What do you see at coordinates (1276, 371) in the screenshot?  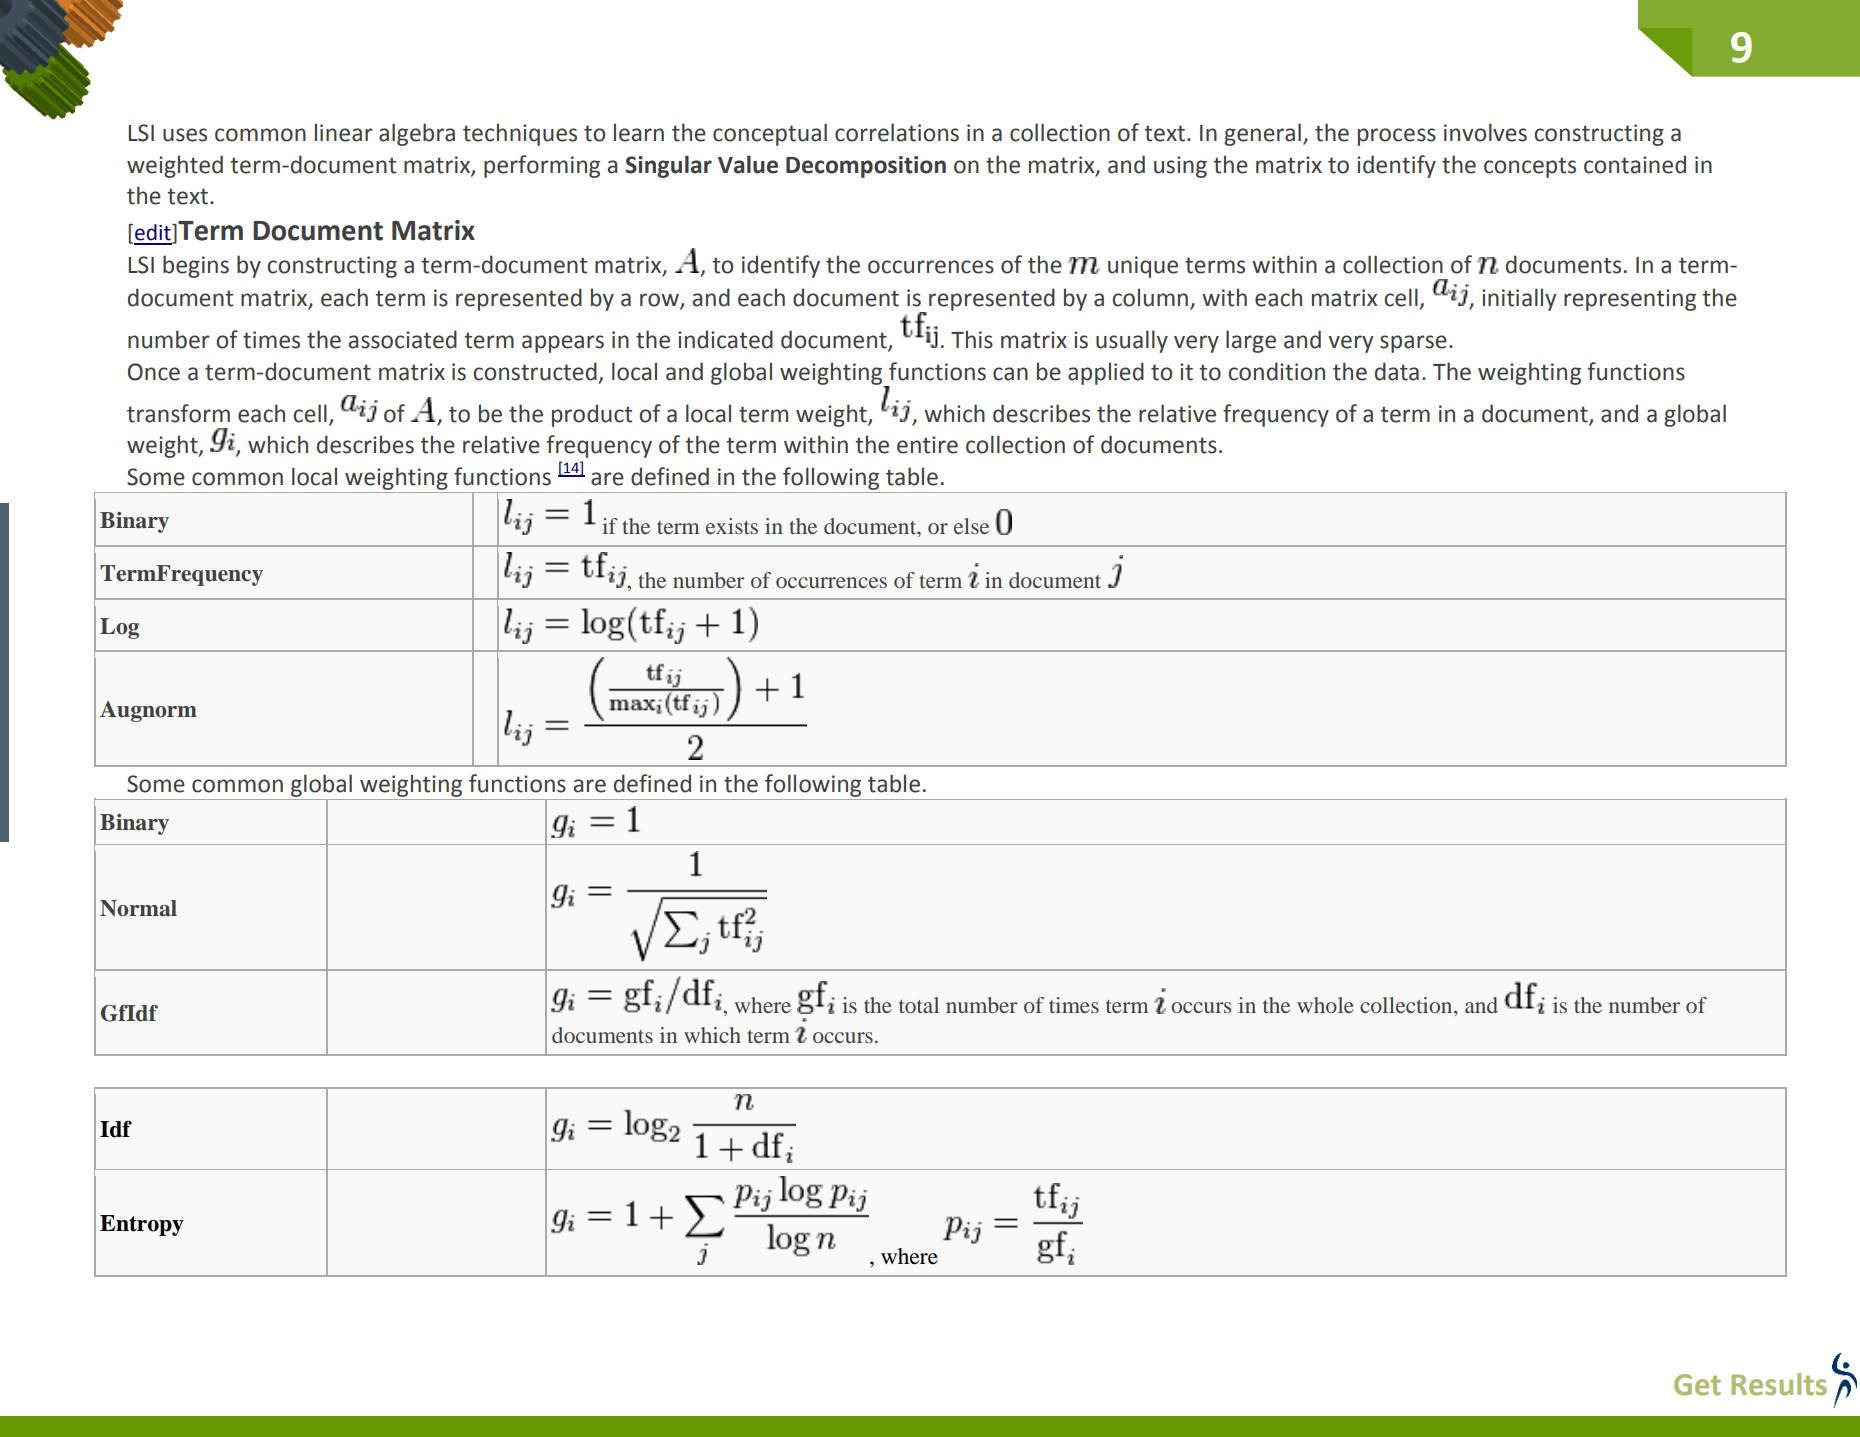 I see `condition` at bounding box center [1276, 371].
